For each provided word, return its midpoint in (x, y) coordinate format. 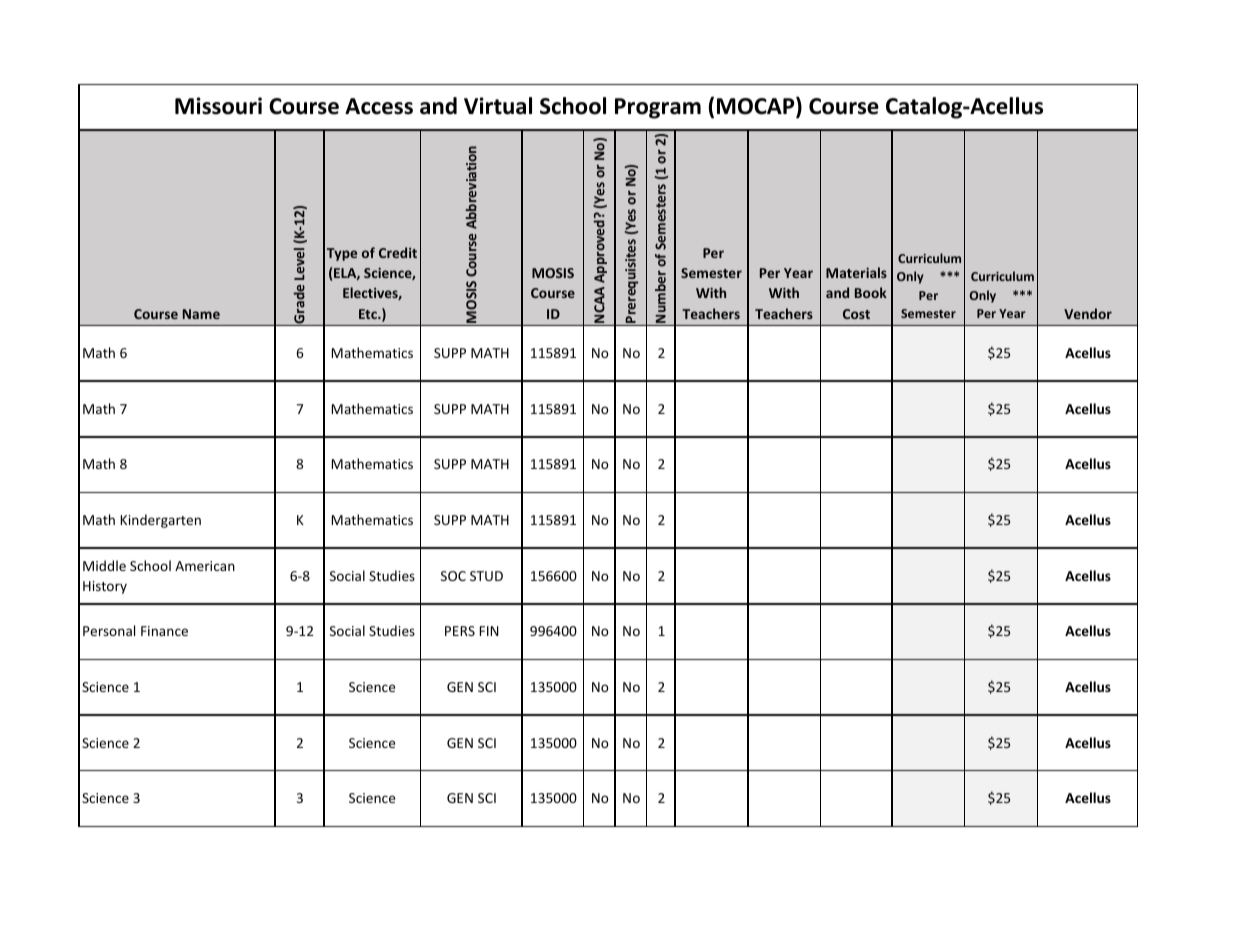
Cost (856, 314)
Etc (369, 314)
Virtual (498, 106)
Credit (398, 252)
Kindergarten (161, 521)
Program (658, 108)
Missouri (218, 106)
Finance (164, 631)
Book (871, 292)
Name (201, 314)
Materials (856, 272)
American (205, 566)
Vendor (1088, 313)
